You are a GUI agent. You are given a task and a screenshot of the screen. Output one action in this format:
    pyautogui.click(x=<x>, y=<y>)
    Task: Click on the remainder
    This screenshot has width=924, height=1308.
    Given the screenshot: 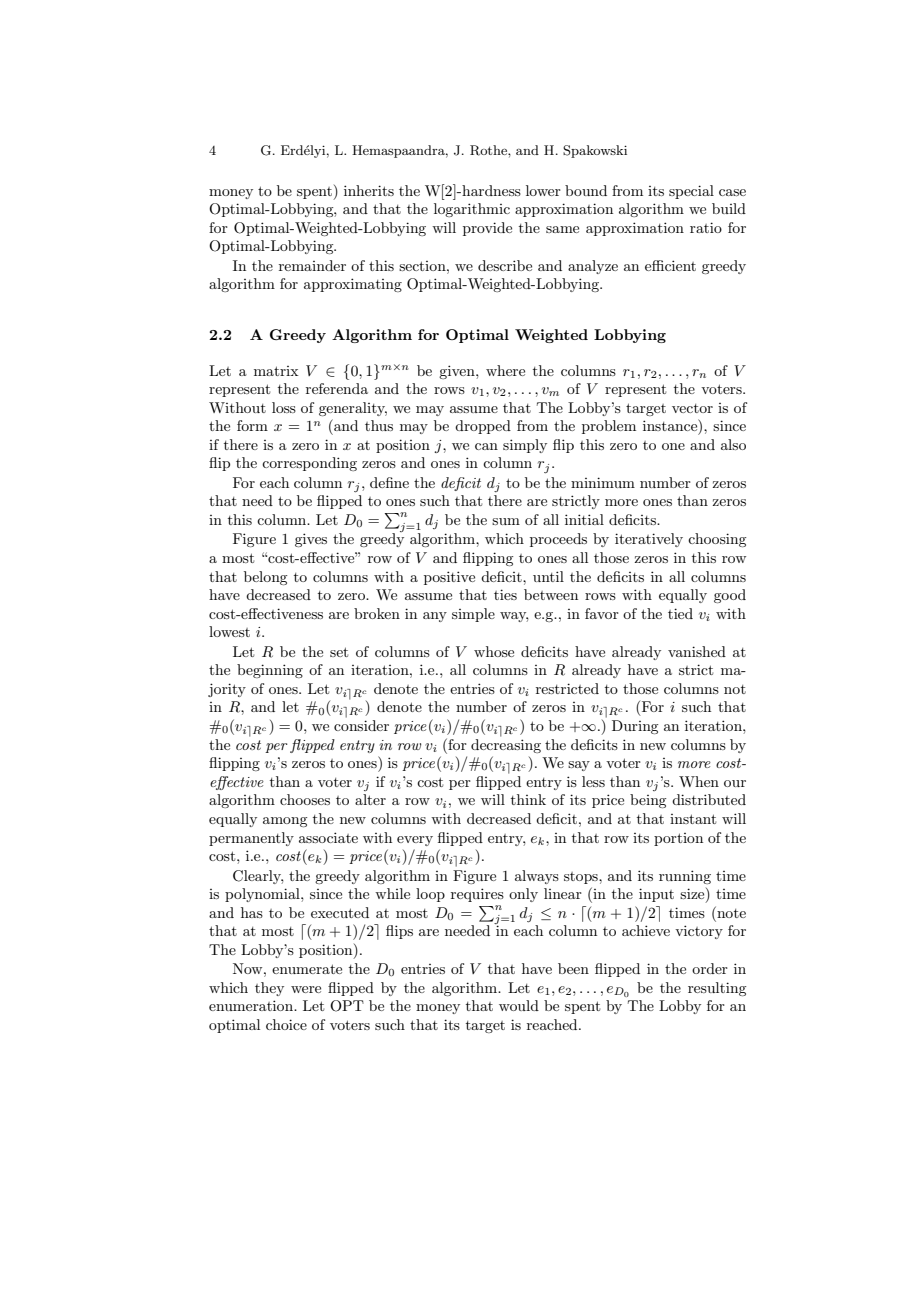 What is the action you would take?
    pyautogui.click(x=312, y=265)
